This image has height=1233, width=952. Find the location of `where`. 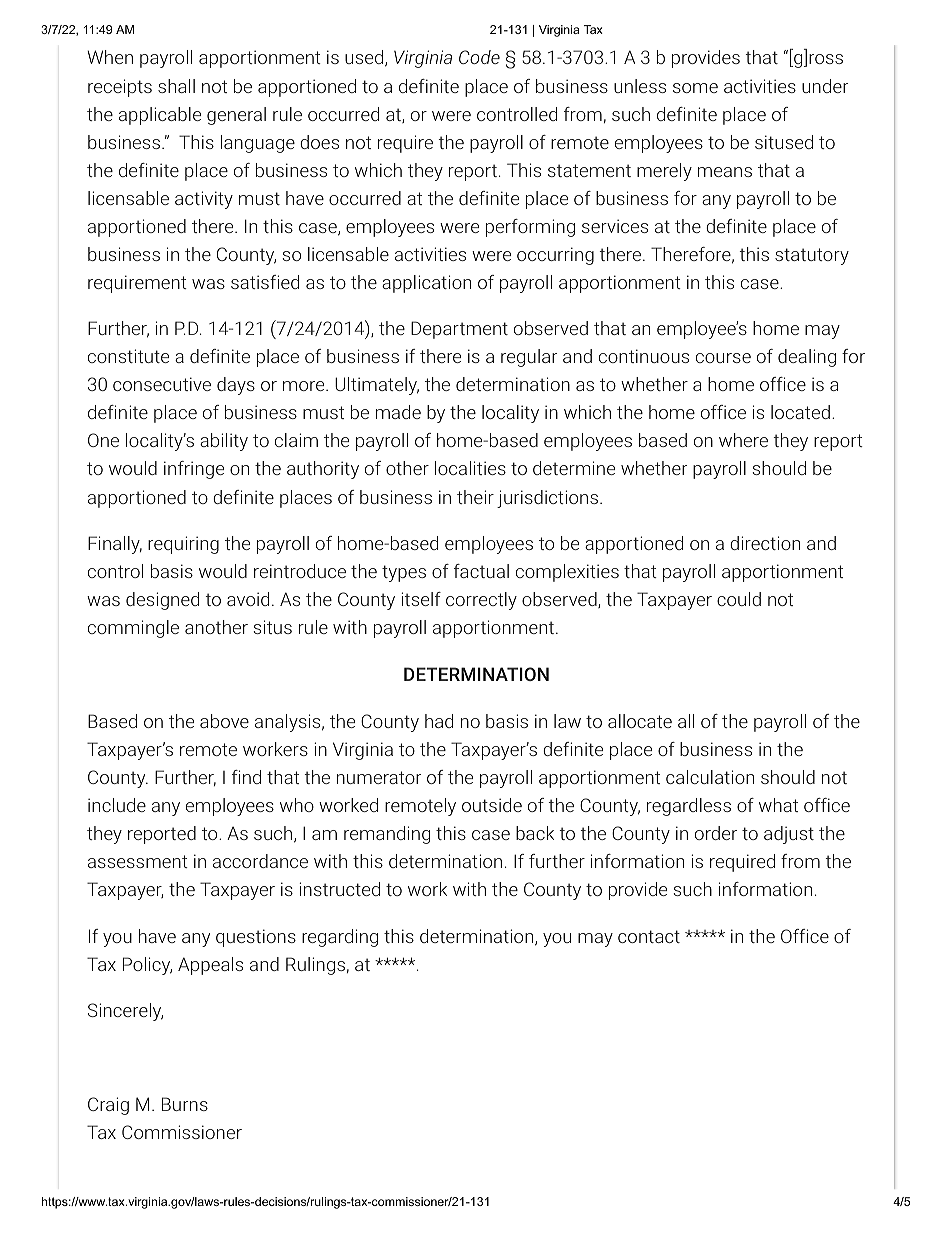

where is located at coordinates (743, 440).
